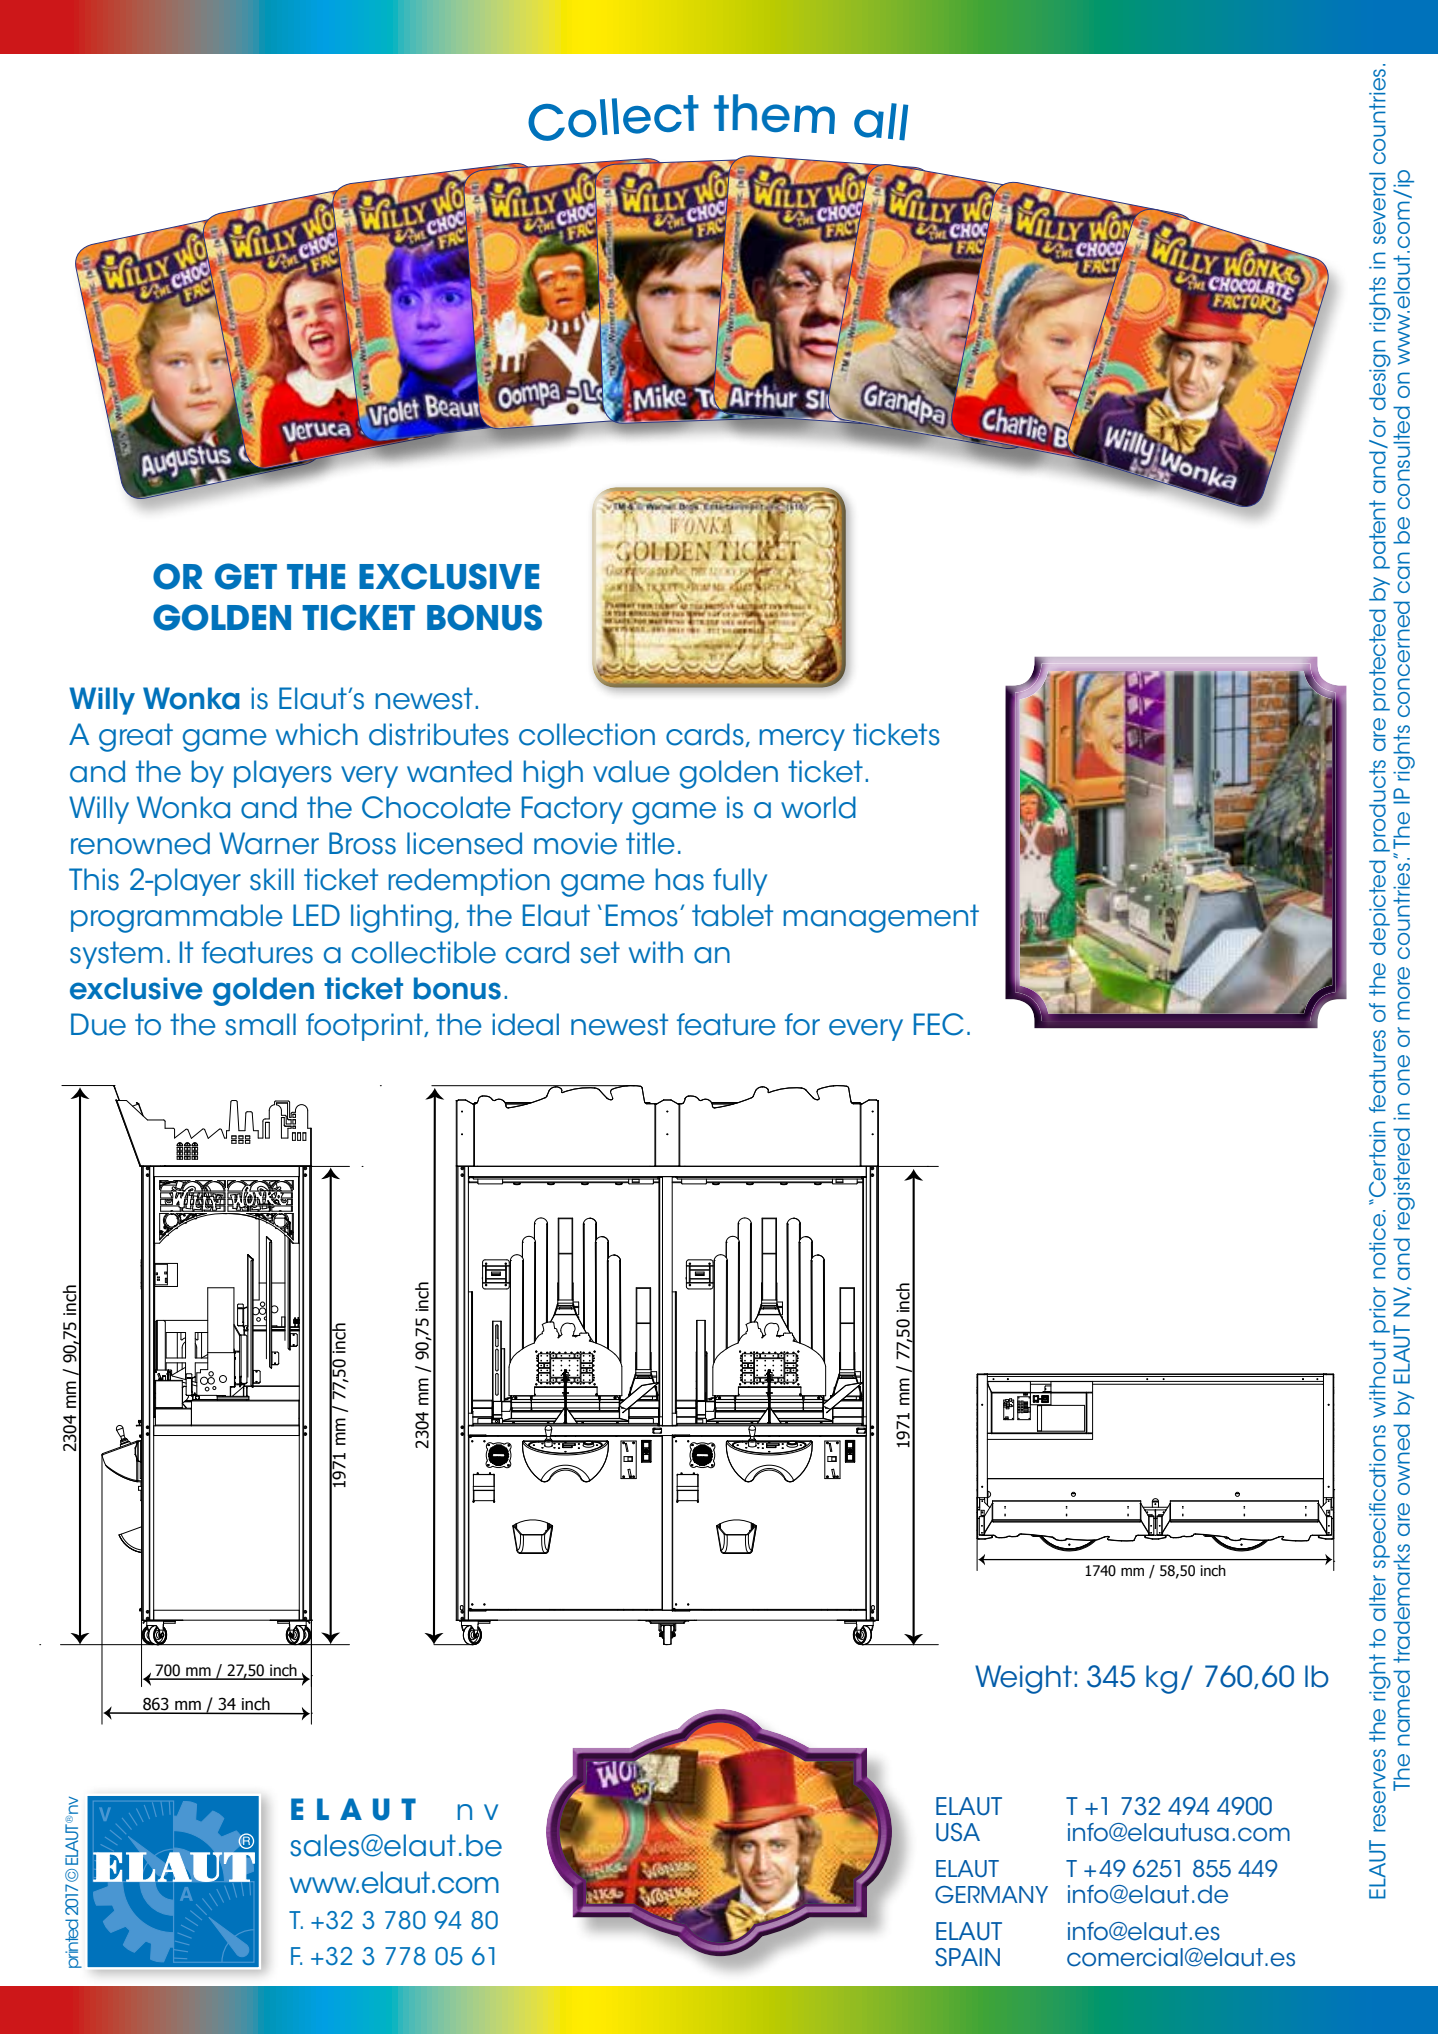  I want to click on GET, so click(246, 576).
